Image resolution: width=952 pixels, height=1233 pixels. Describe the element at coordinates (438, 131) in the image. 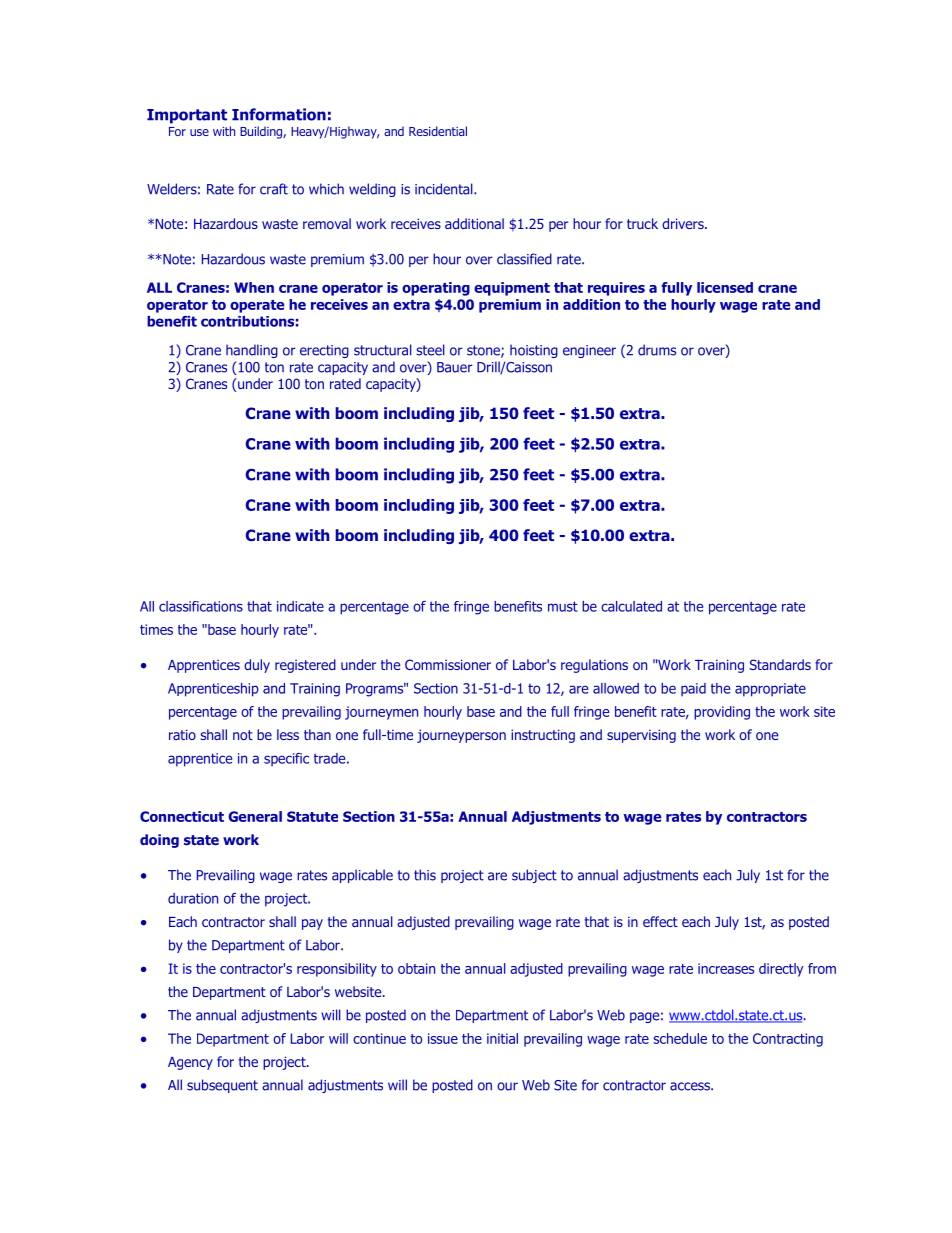

I see `Residential` at that location.
